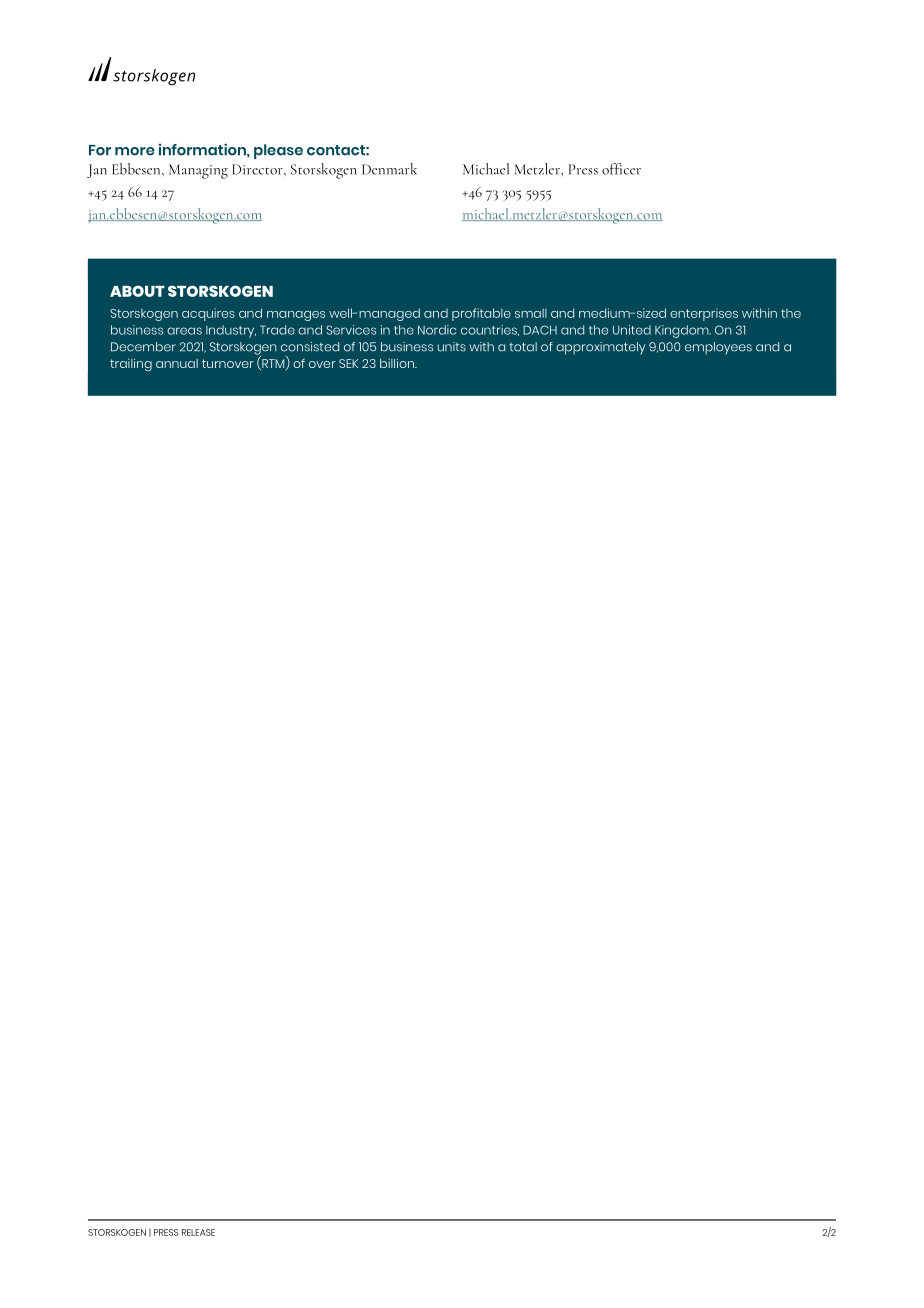  Describe the element at coordinates (600, 348) in the screenshot. I see `approximately` at that location.
